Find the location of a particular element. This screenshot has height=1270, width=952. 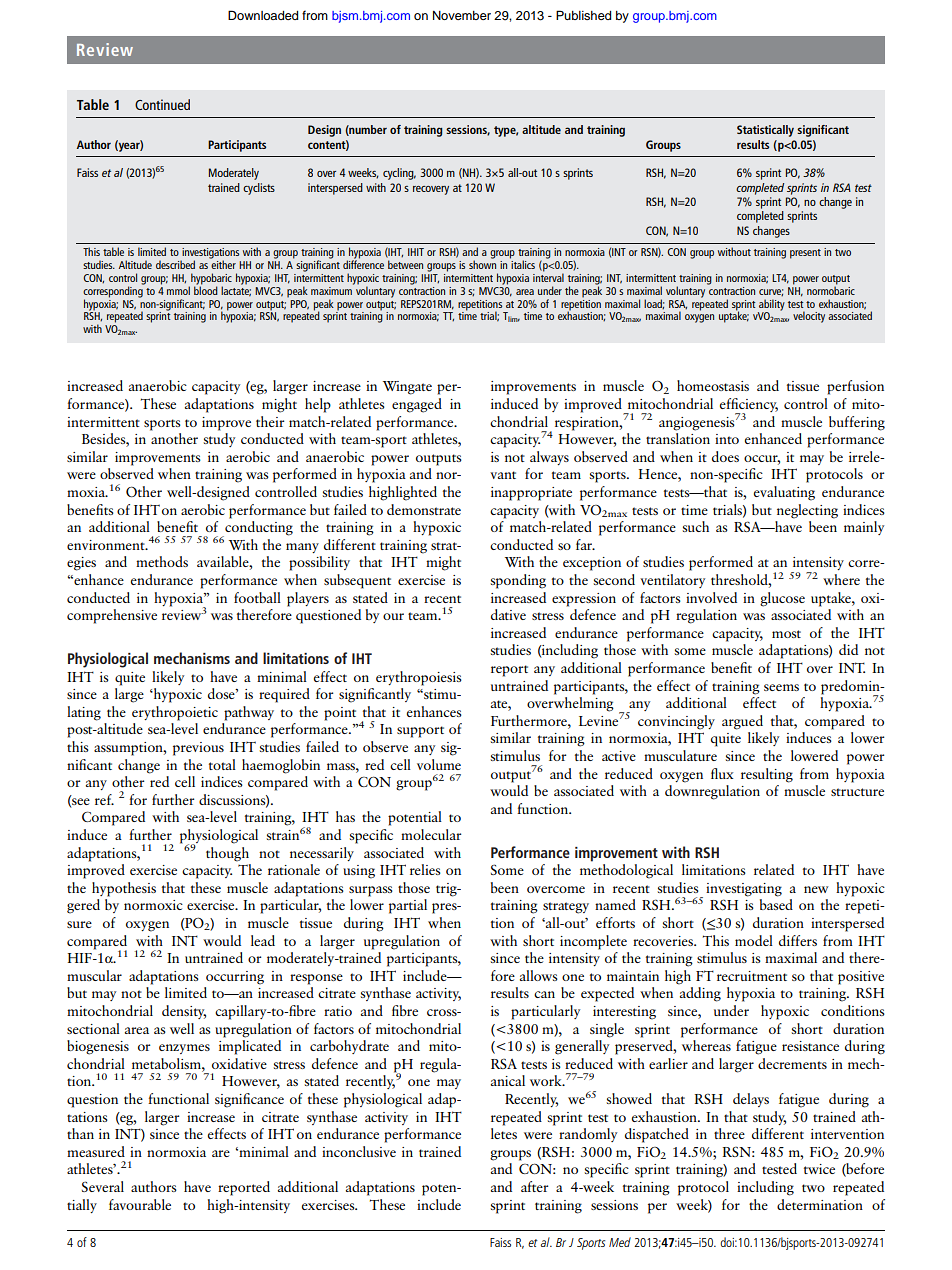

after is located at coordinates (534, 1186).
